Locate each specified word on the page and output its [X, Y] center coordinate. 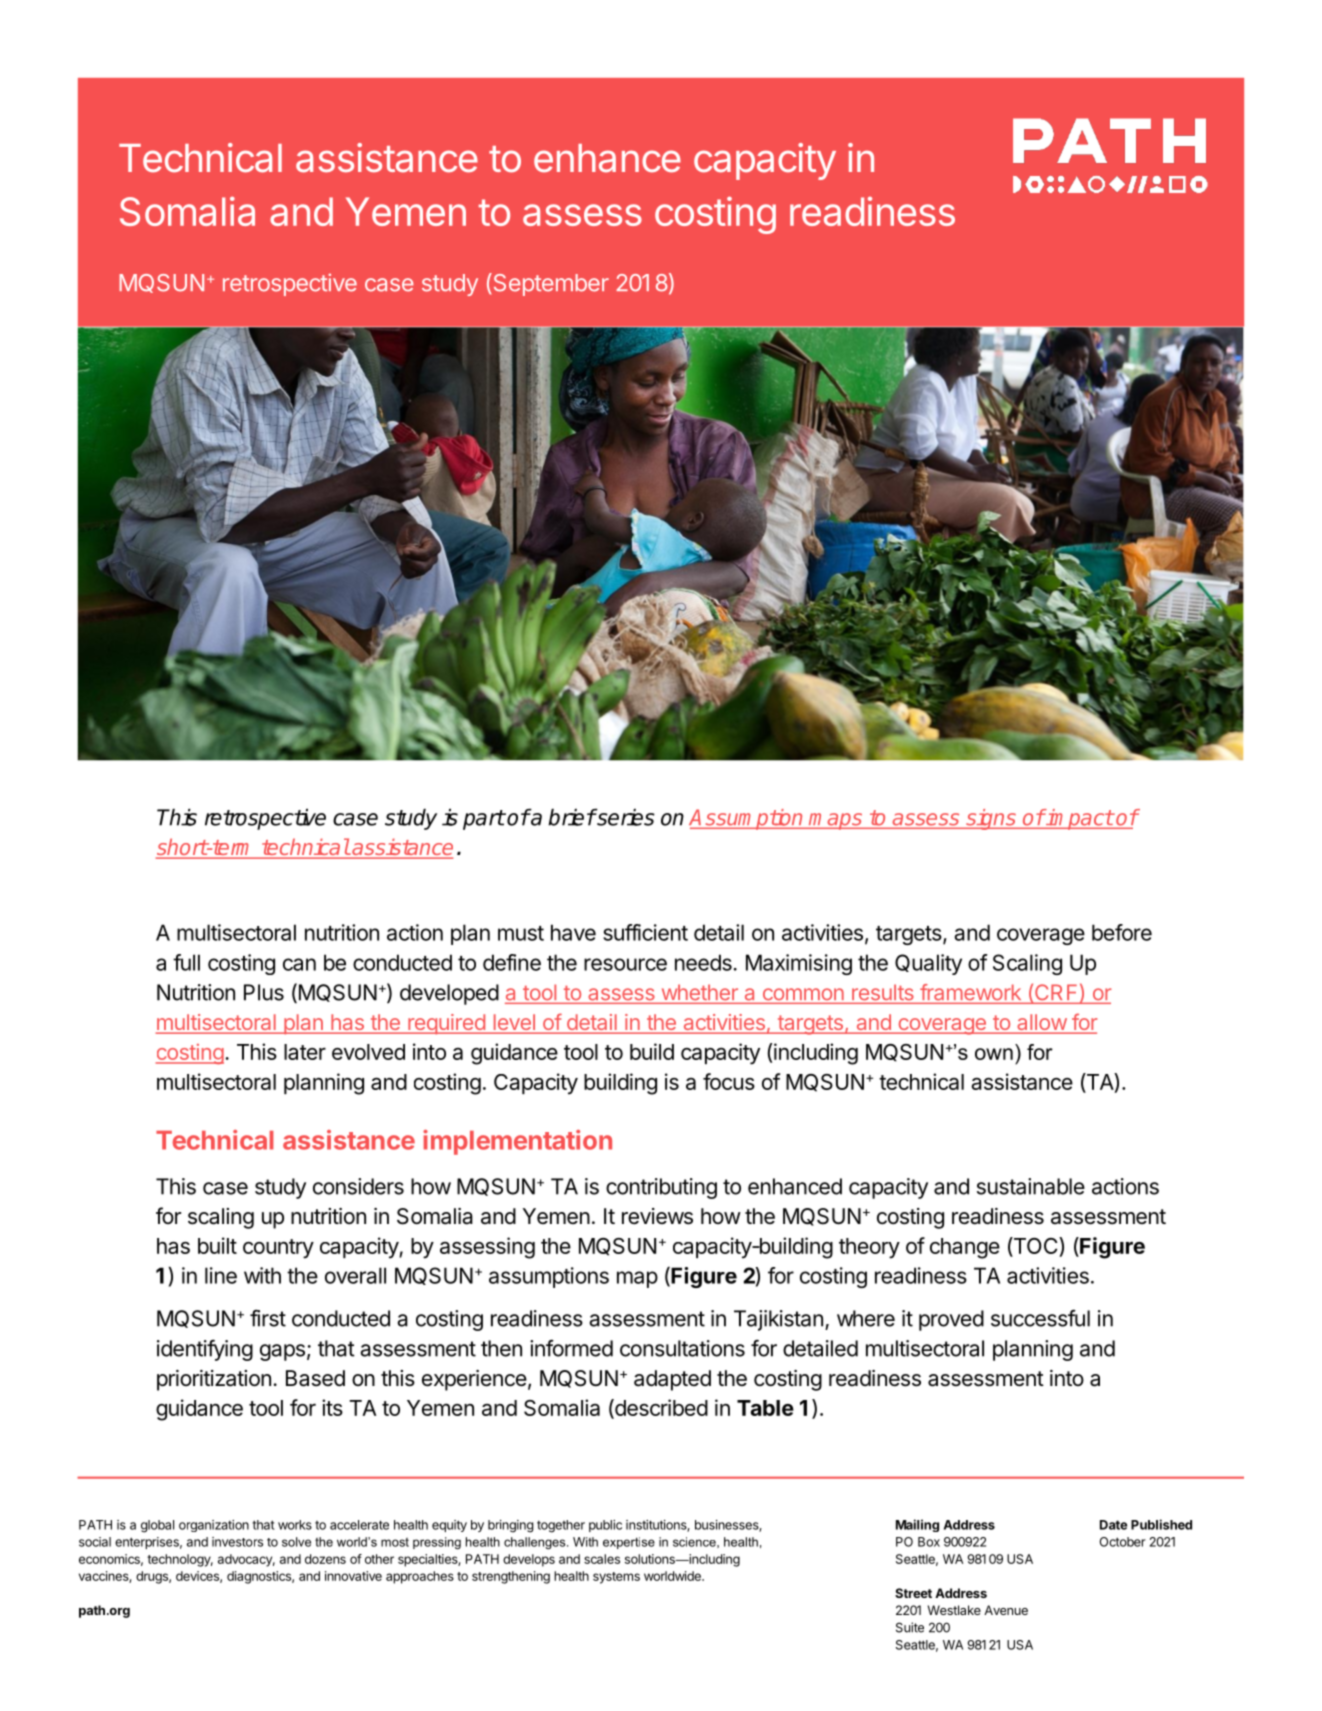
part [484, 820]
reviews [657, 1216]
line [221, 1275]
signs [991, 819]
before [1122, 932]
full [186, 962]
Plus [264, 992]
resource [625, 964]
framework [970, 992]
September [550, 284]
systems [616, 1578]
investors [237, 1542]
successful [1040, 1318]
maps [836, 821]
